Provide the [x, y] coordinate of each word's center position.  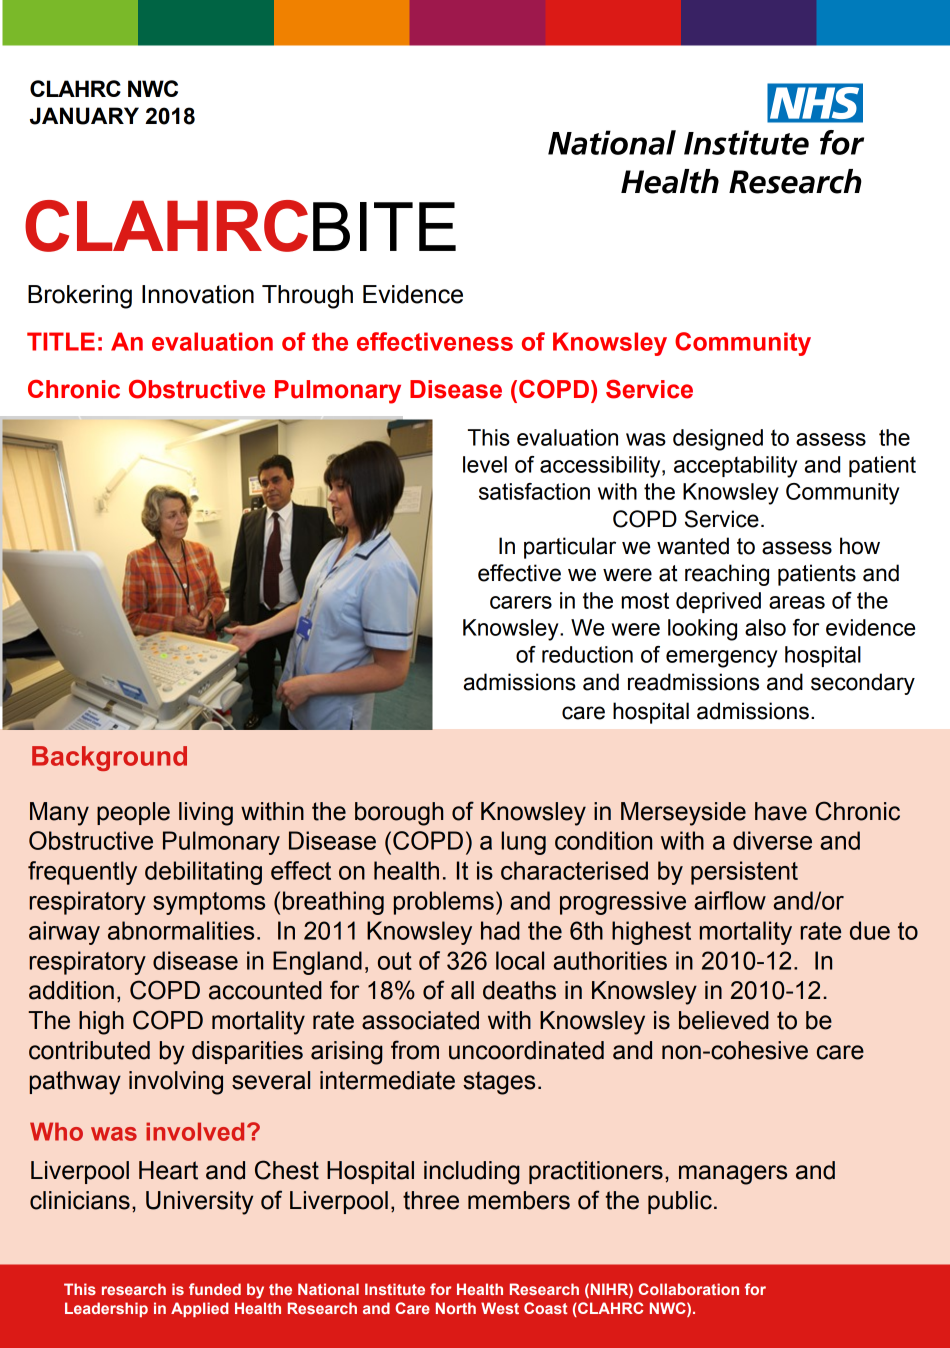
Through [307, 297]
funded [215, 1289]
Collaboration [688, 1289]
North [456, 1308]
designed [718, 440]
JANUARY [84, 116]
